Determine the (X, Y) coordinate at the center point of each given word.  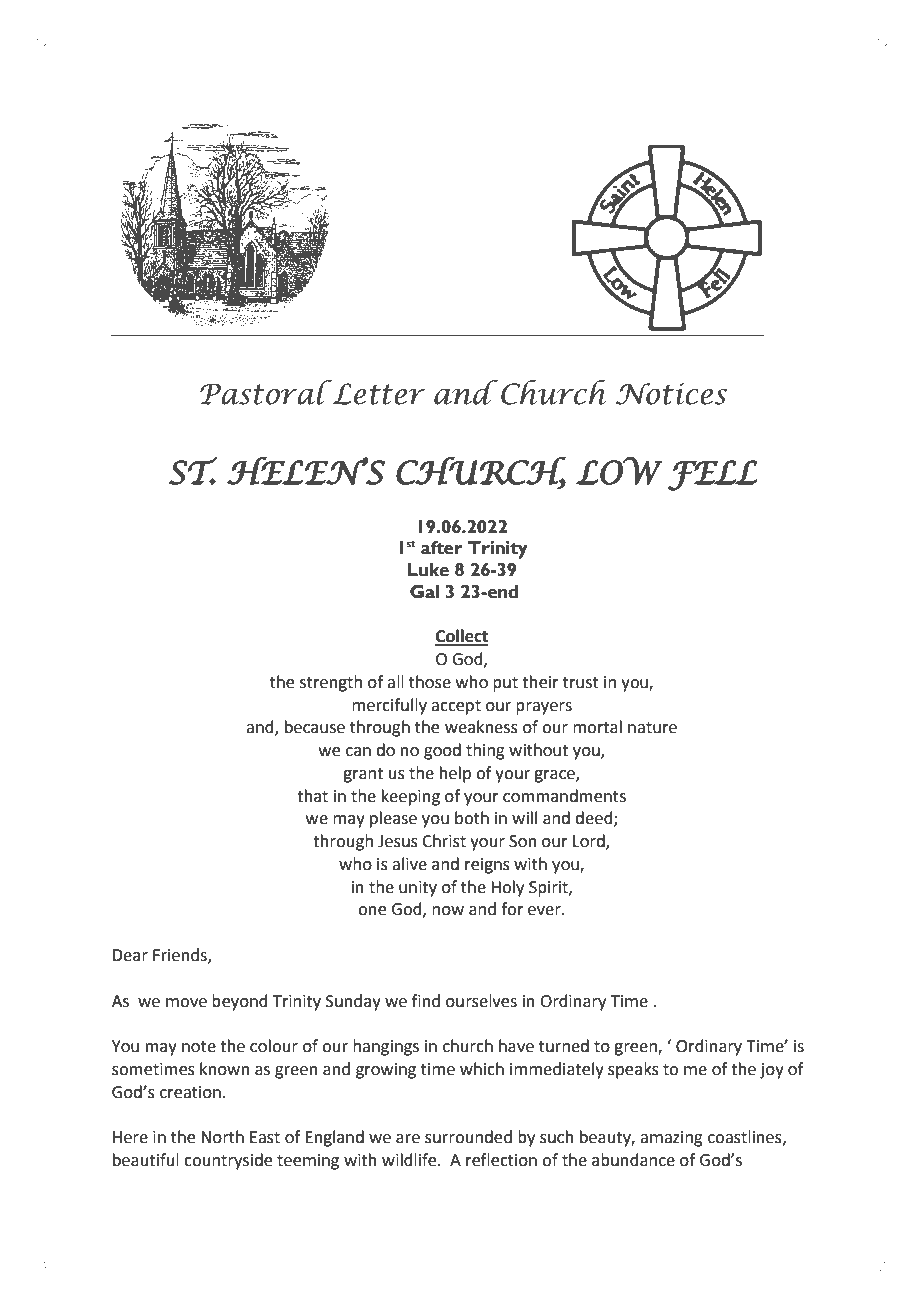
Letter (377, 393)
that (312, 796)
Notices (671, 393)
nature (652, 728)
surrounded (468, 1137)
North (222, 1137)
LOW (619, 470)
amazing (671, 1139)
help (455, 774)
